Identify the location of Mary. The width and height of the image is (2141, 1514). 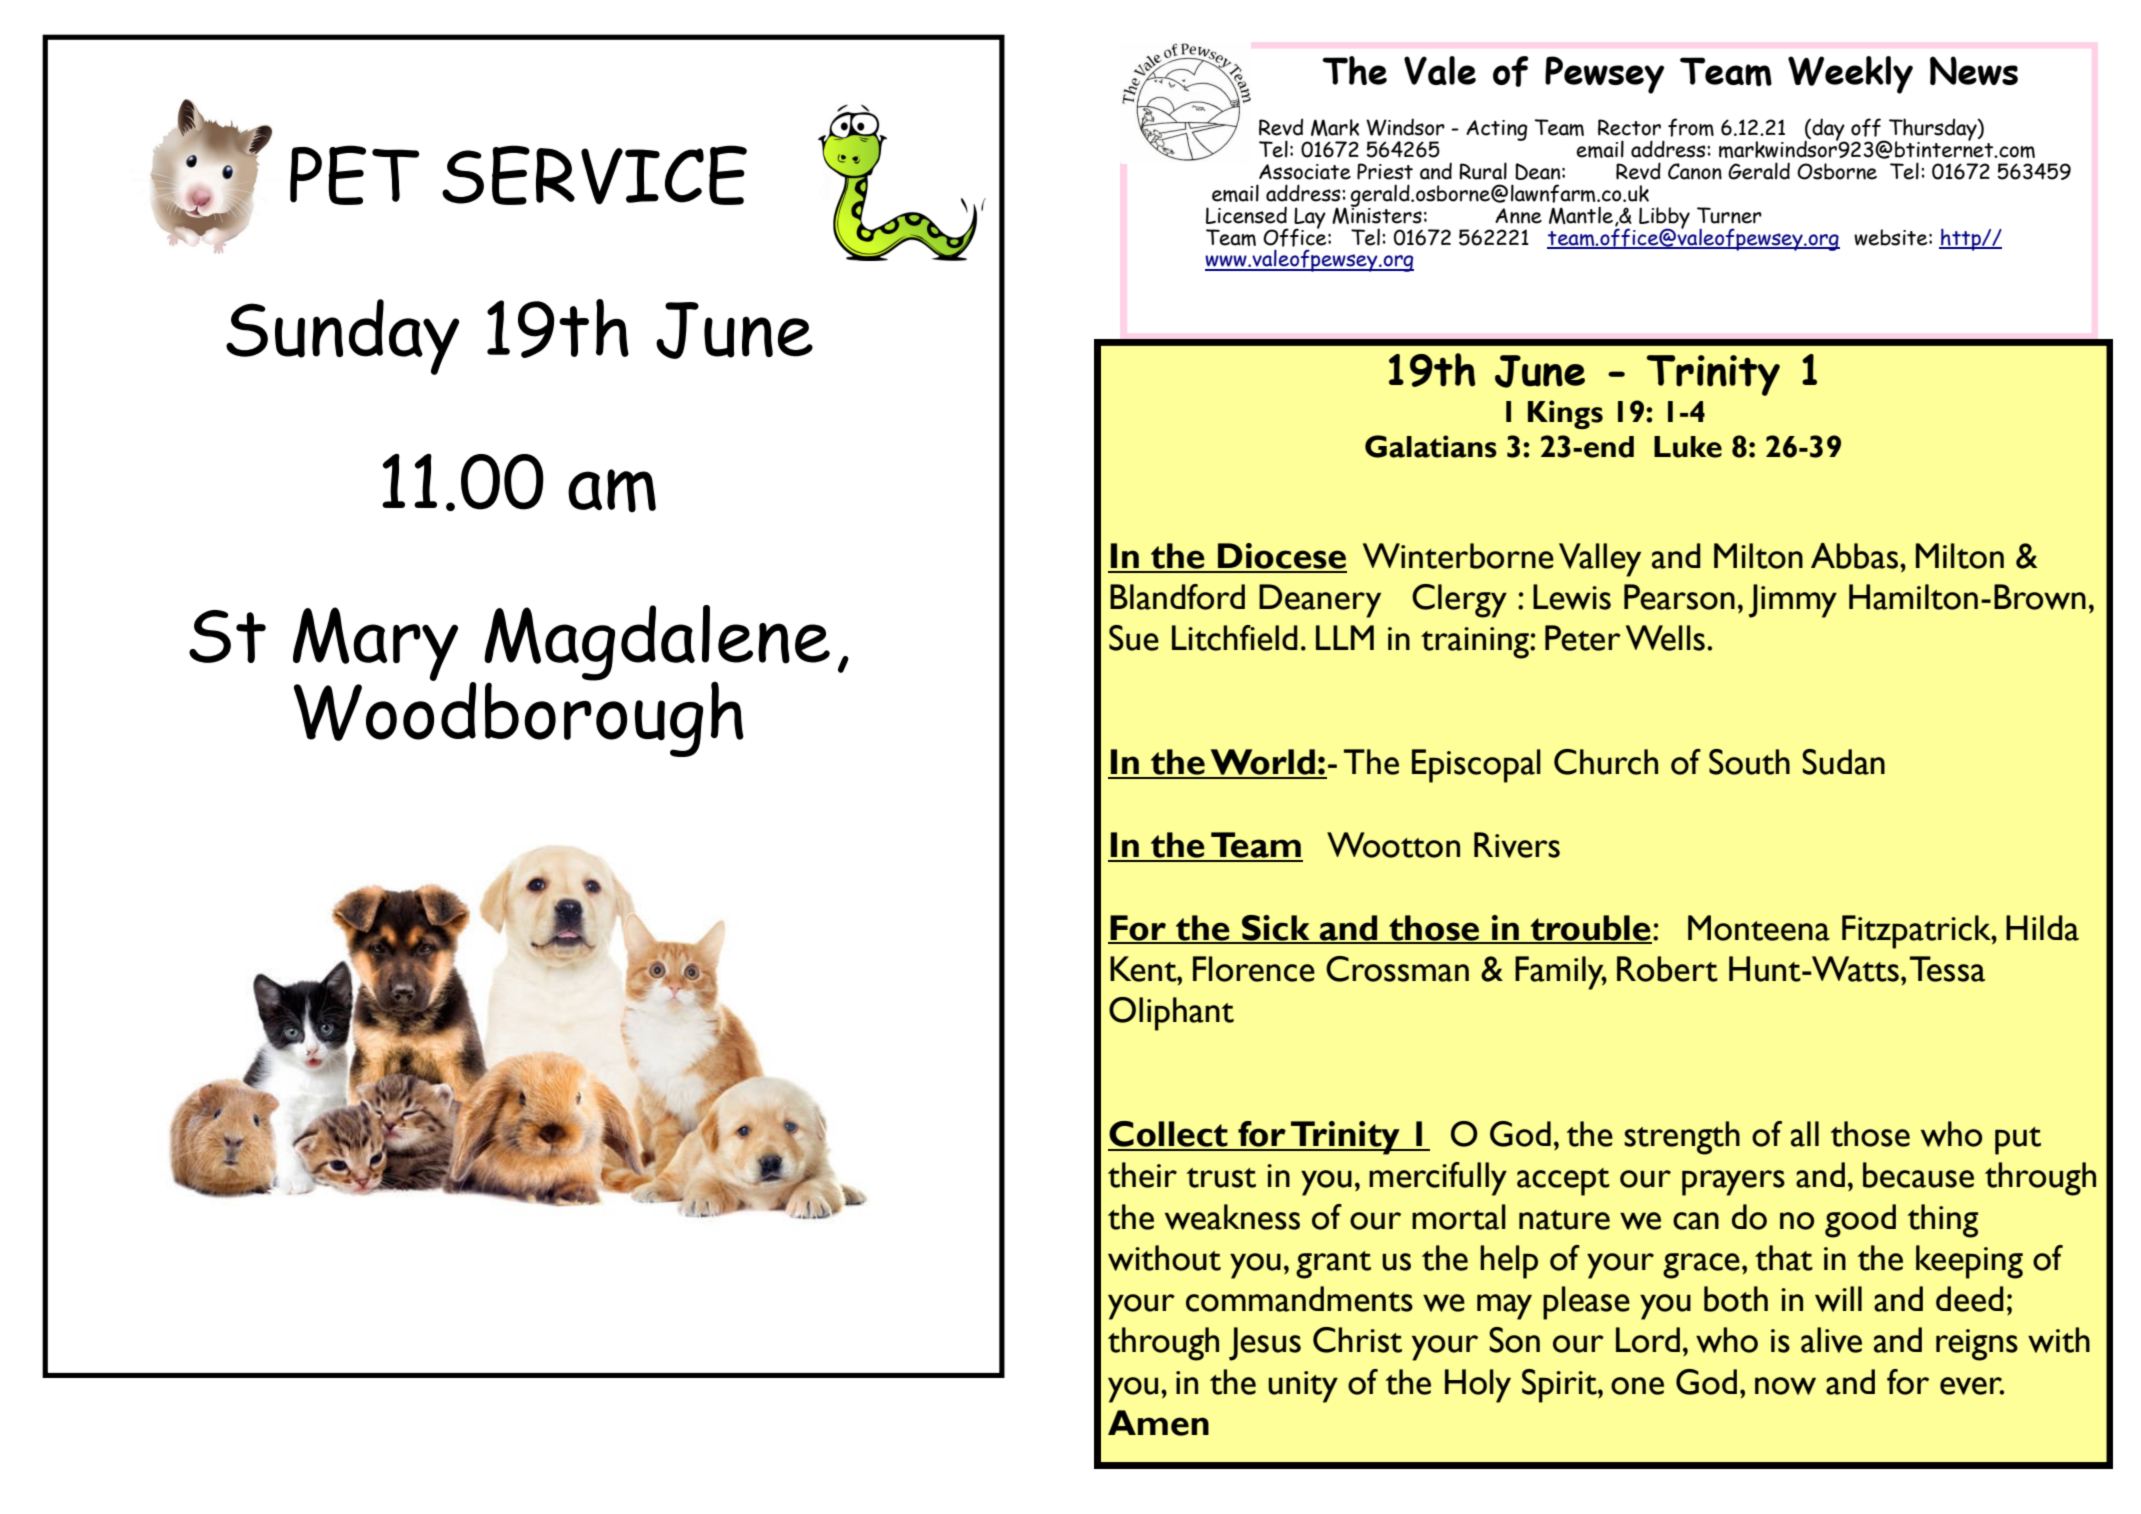
(375, 644).
